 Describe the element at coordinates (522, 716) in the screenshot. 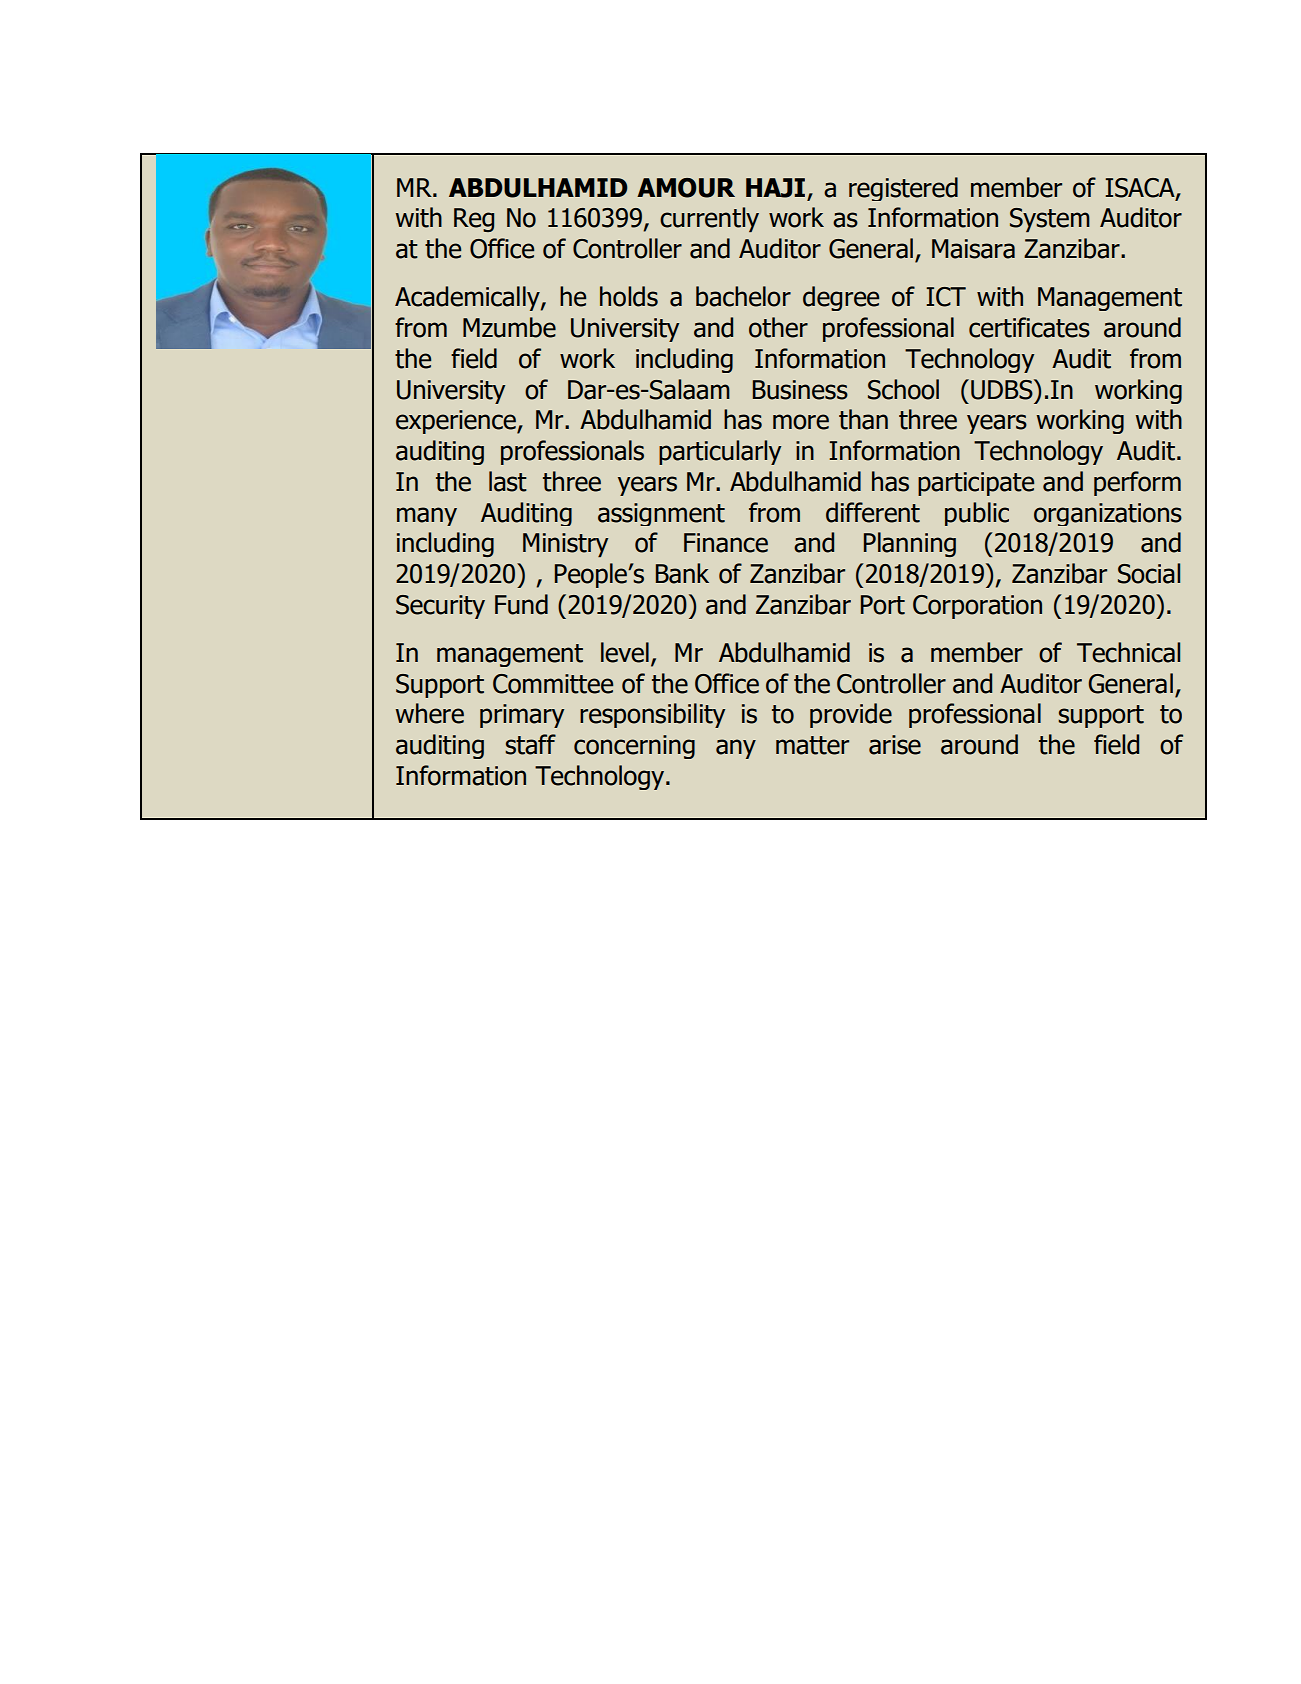

I see `primary` at that location.
